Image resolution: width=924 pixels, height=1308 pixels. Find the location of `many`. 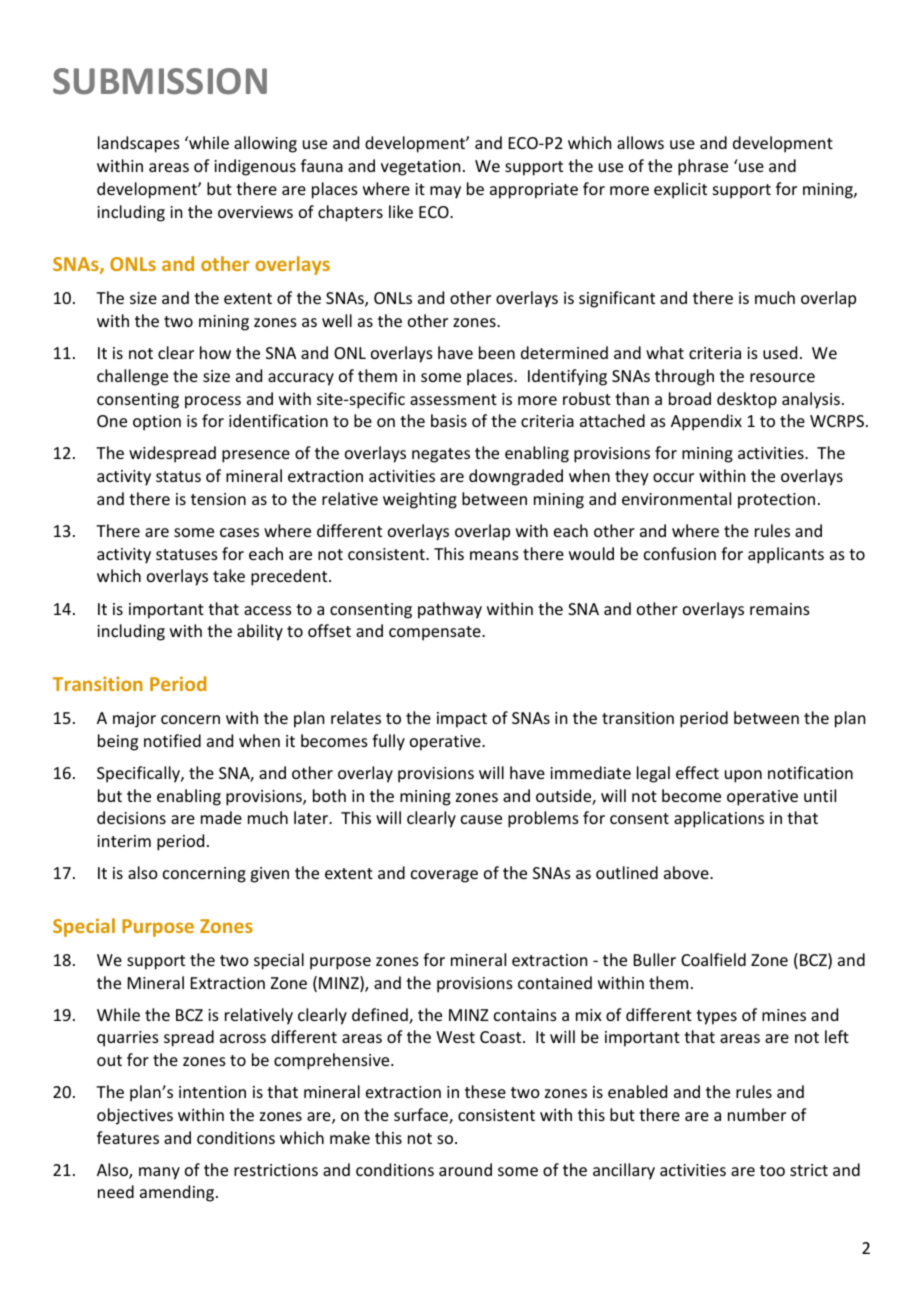

many is located at coordinates (159, 1173).
